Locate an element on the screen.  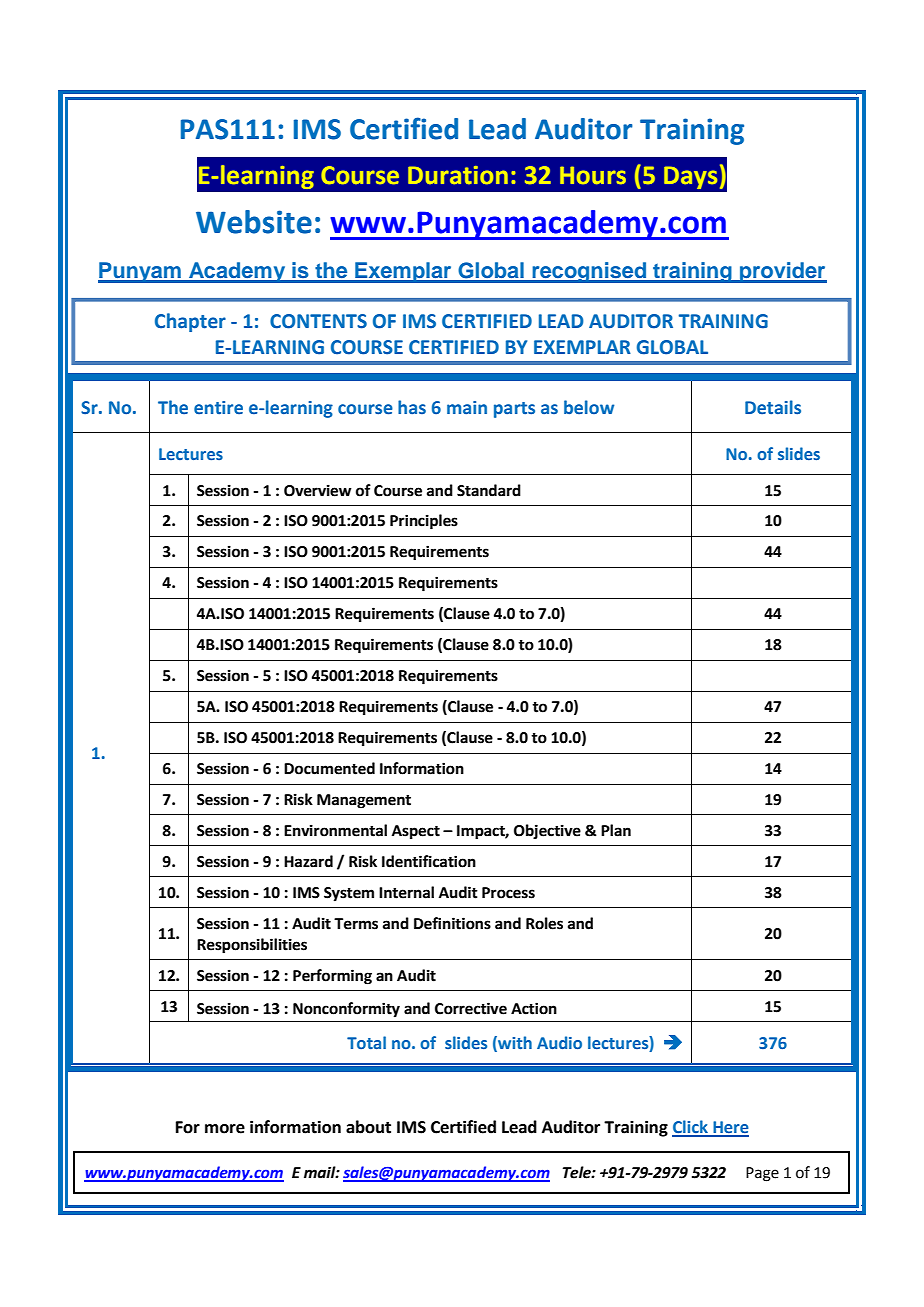
Definitions is located at coordinates (452, 923).
